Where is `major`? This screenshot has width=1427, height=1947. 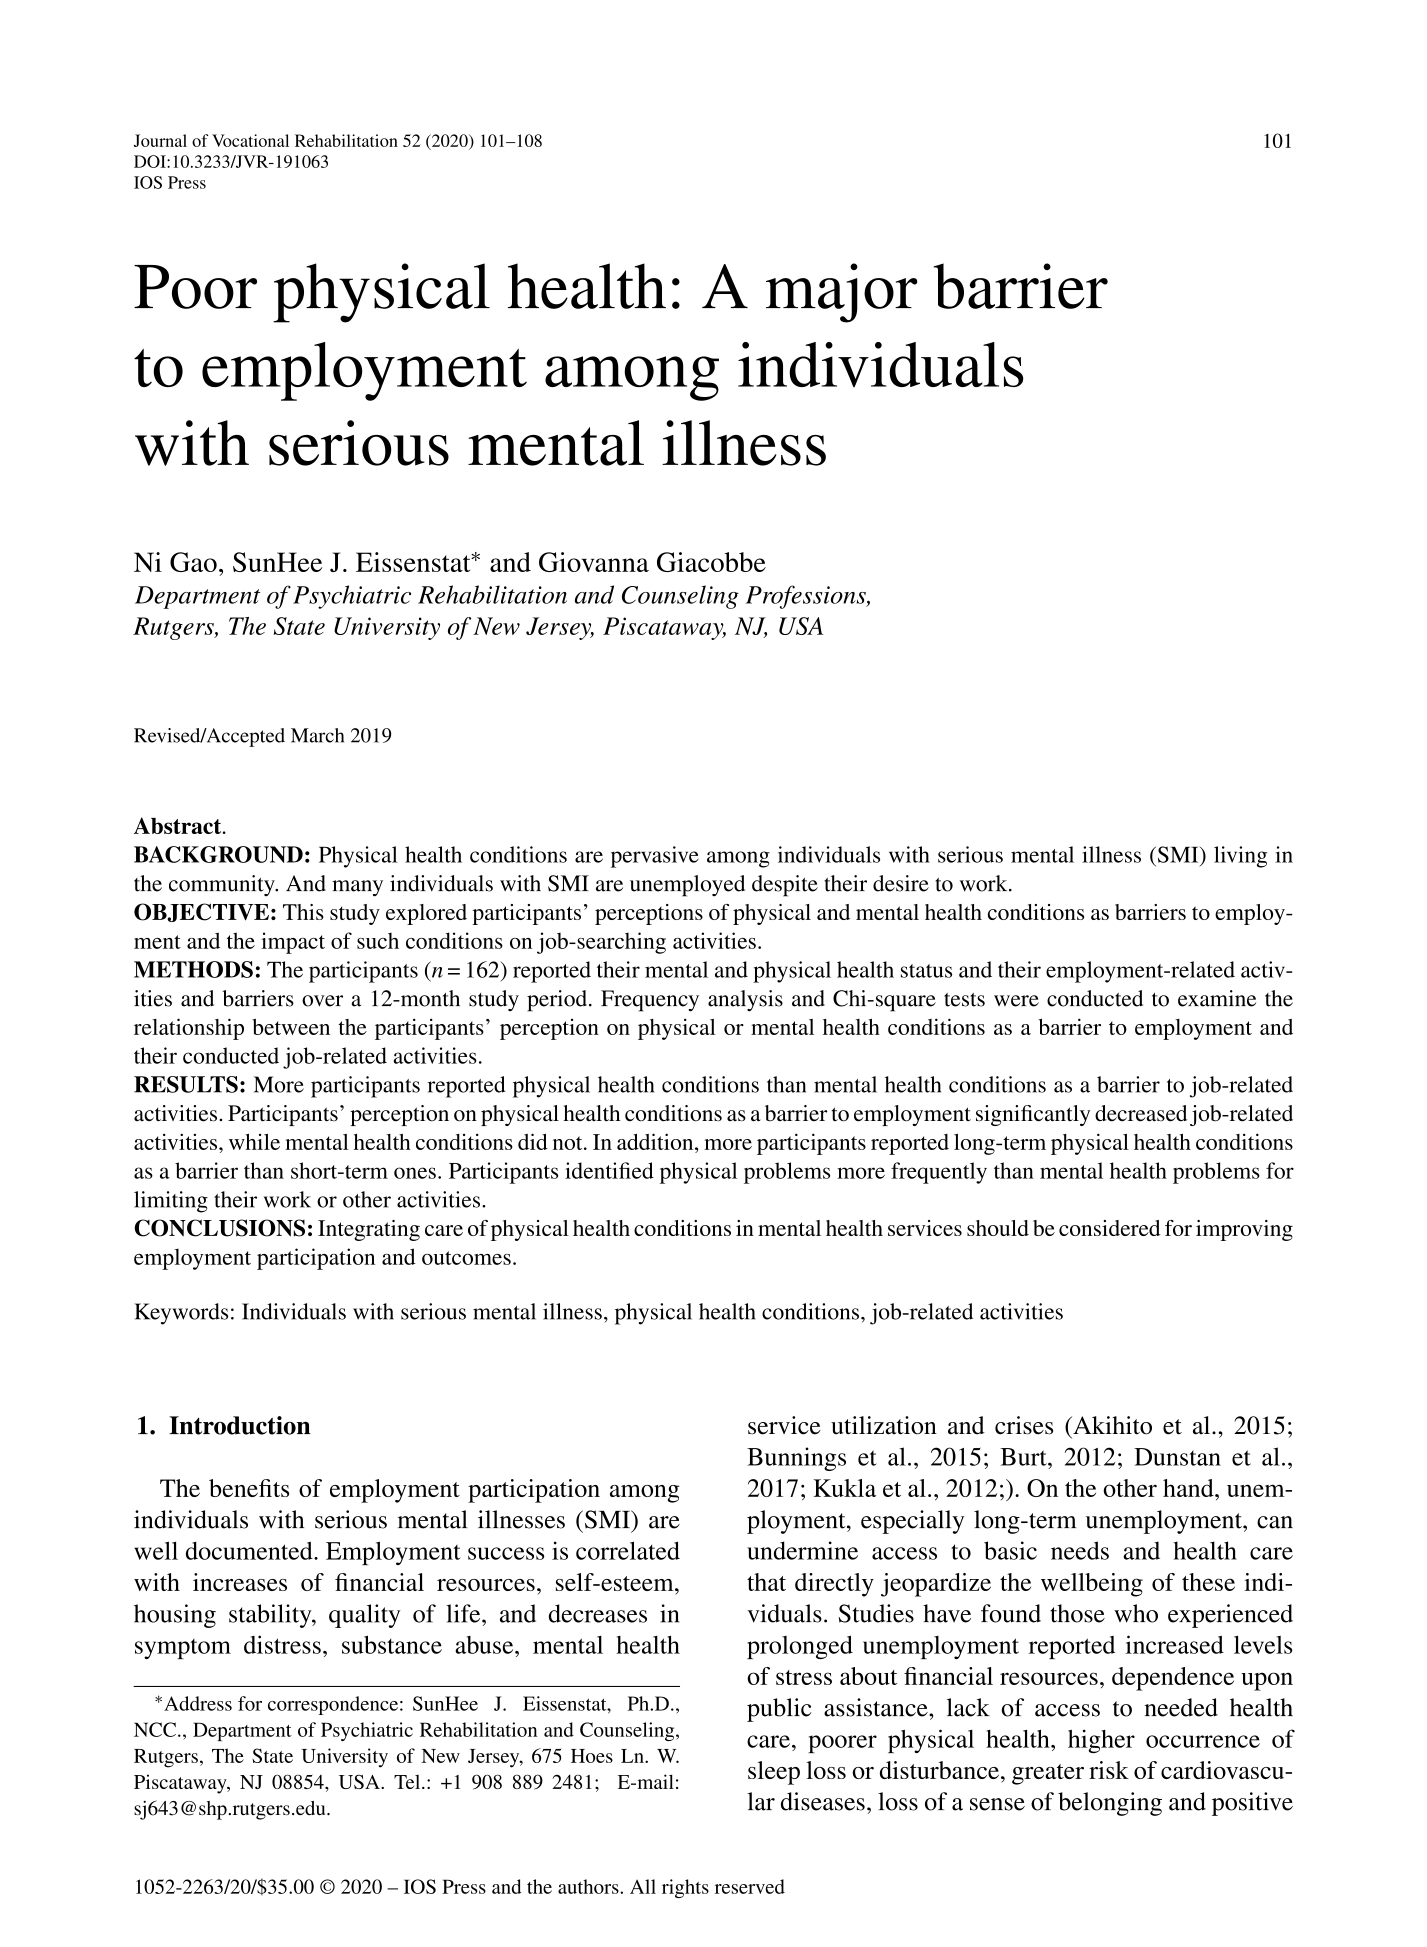
major is located at coordinates (842, 293).
